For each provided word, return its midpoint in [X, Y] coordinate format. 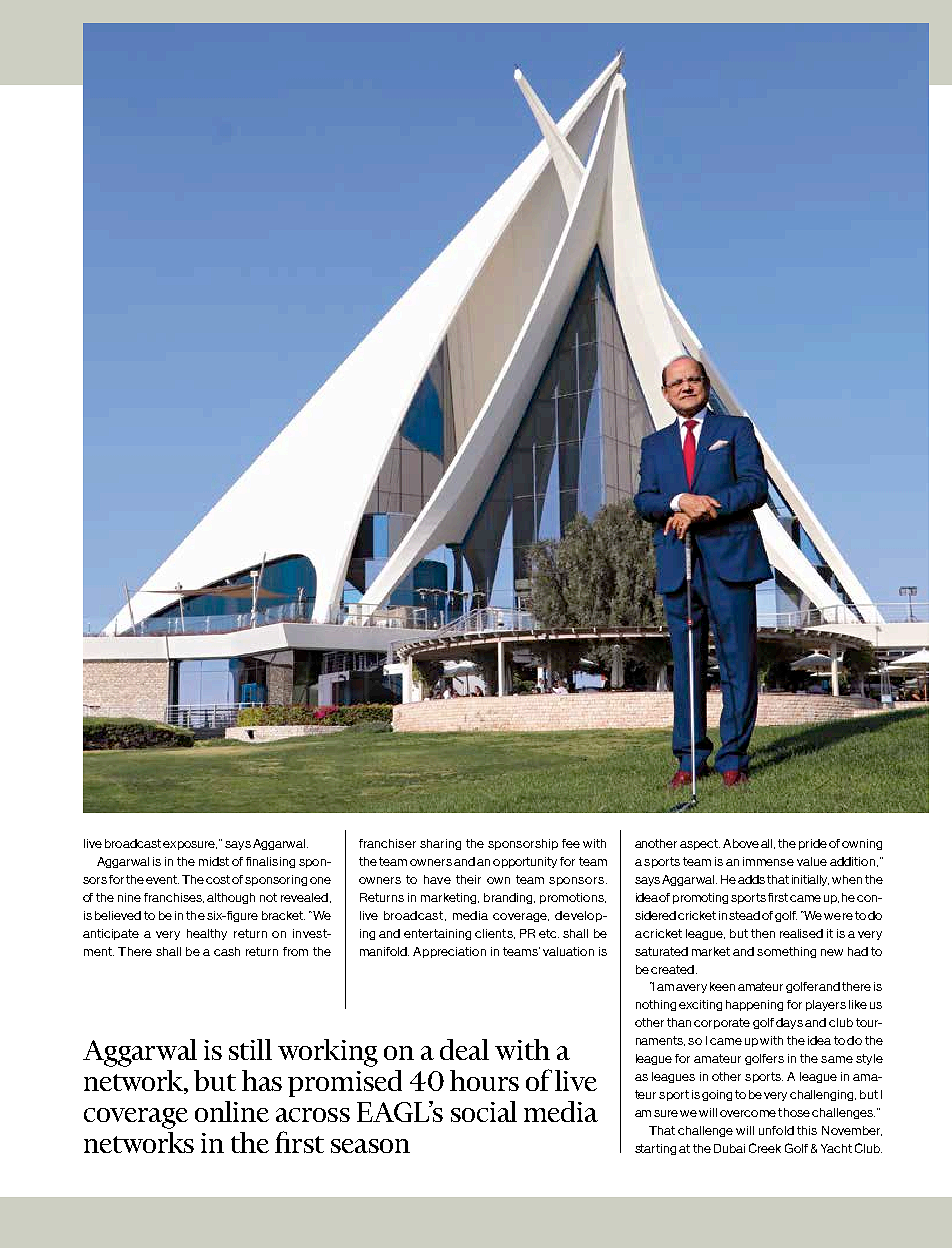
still [250, 1049]
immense [768, 861]
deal [464, 1049]
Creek [765, 1148]
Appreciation [449, 952]
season [370, 1146]
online [232, 1111]
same [837, 1059]
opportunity [525, 862]
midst [214, 861]
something [786, 952]
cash [227, 951]
